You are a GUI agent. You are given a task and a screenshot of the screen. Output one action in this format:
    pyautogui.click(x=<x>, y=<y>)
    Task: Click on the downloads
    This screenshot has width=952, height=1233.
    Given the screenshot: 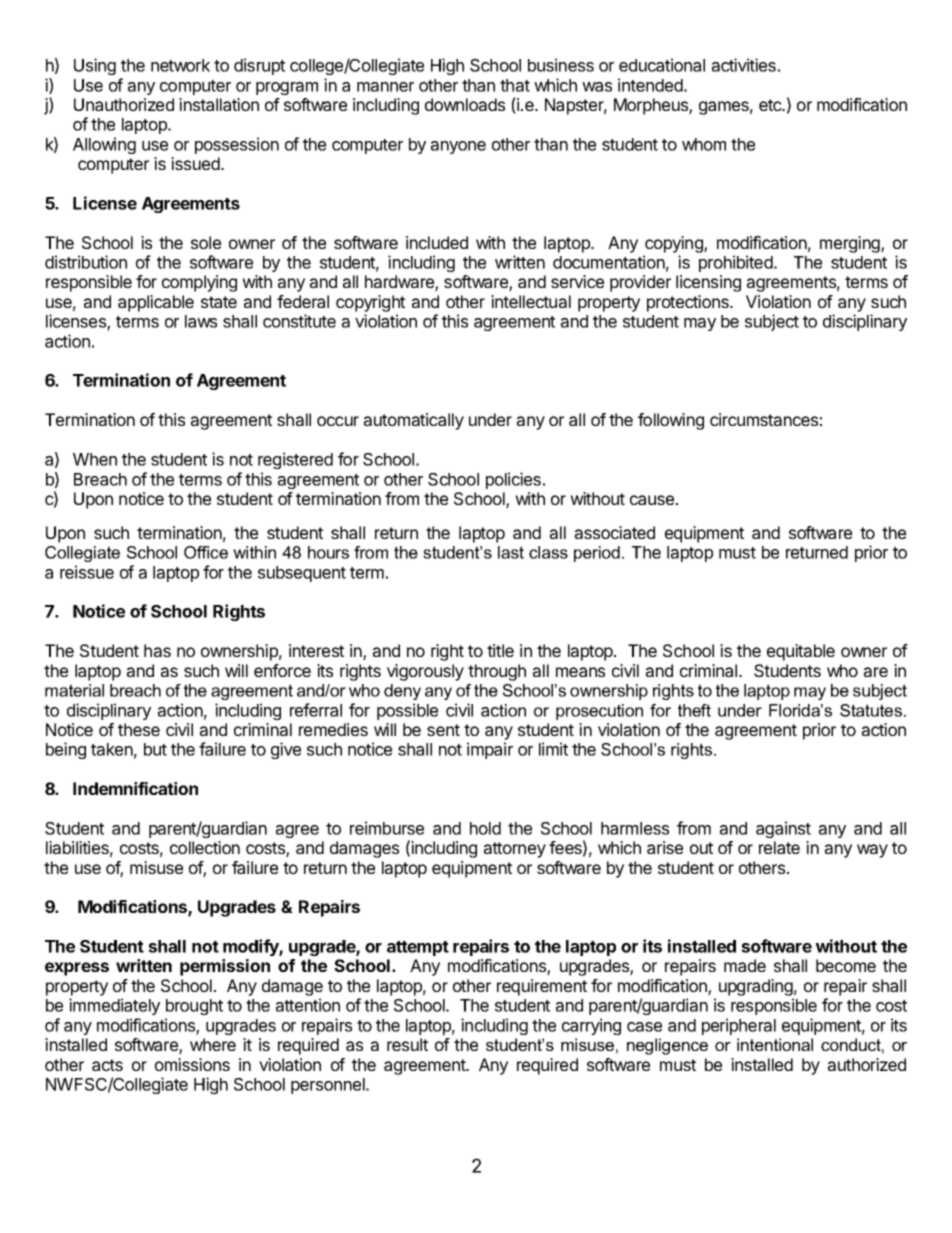 What is the action you would take?
    pyautogui.click(x=465, y=104)
